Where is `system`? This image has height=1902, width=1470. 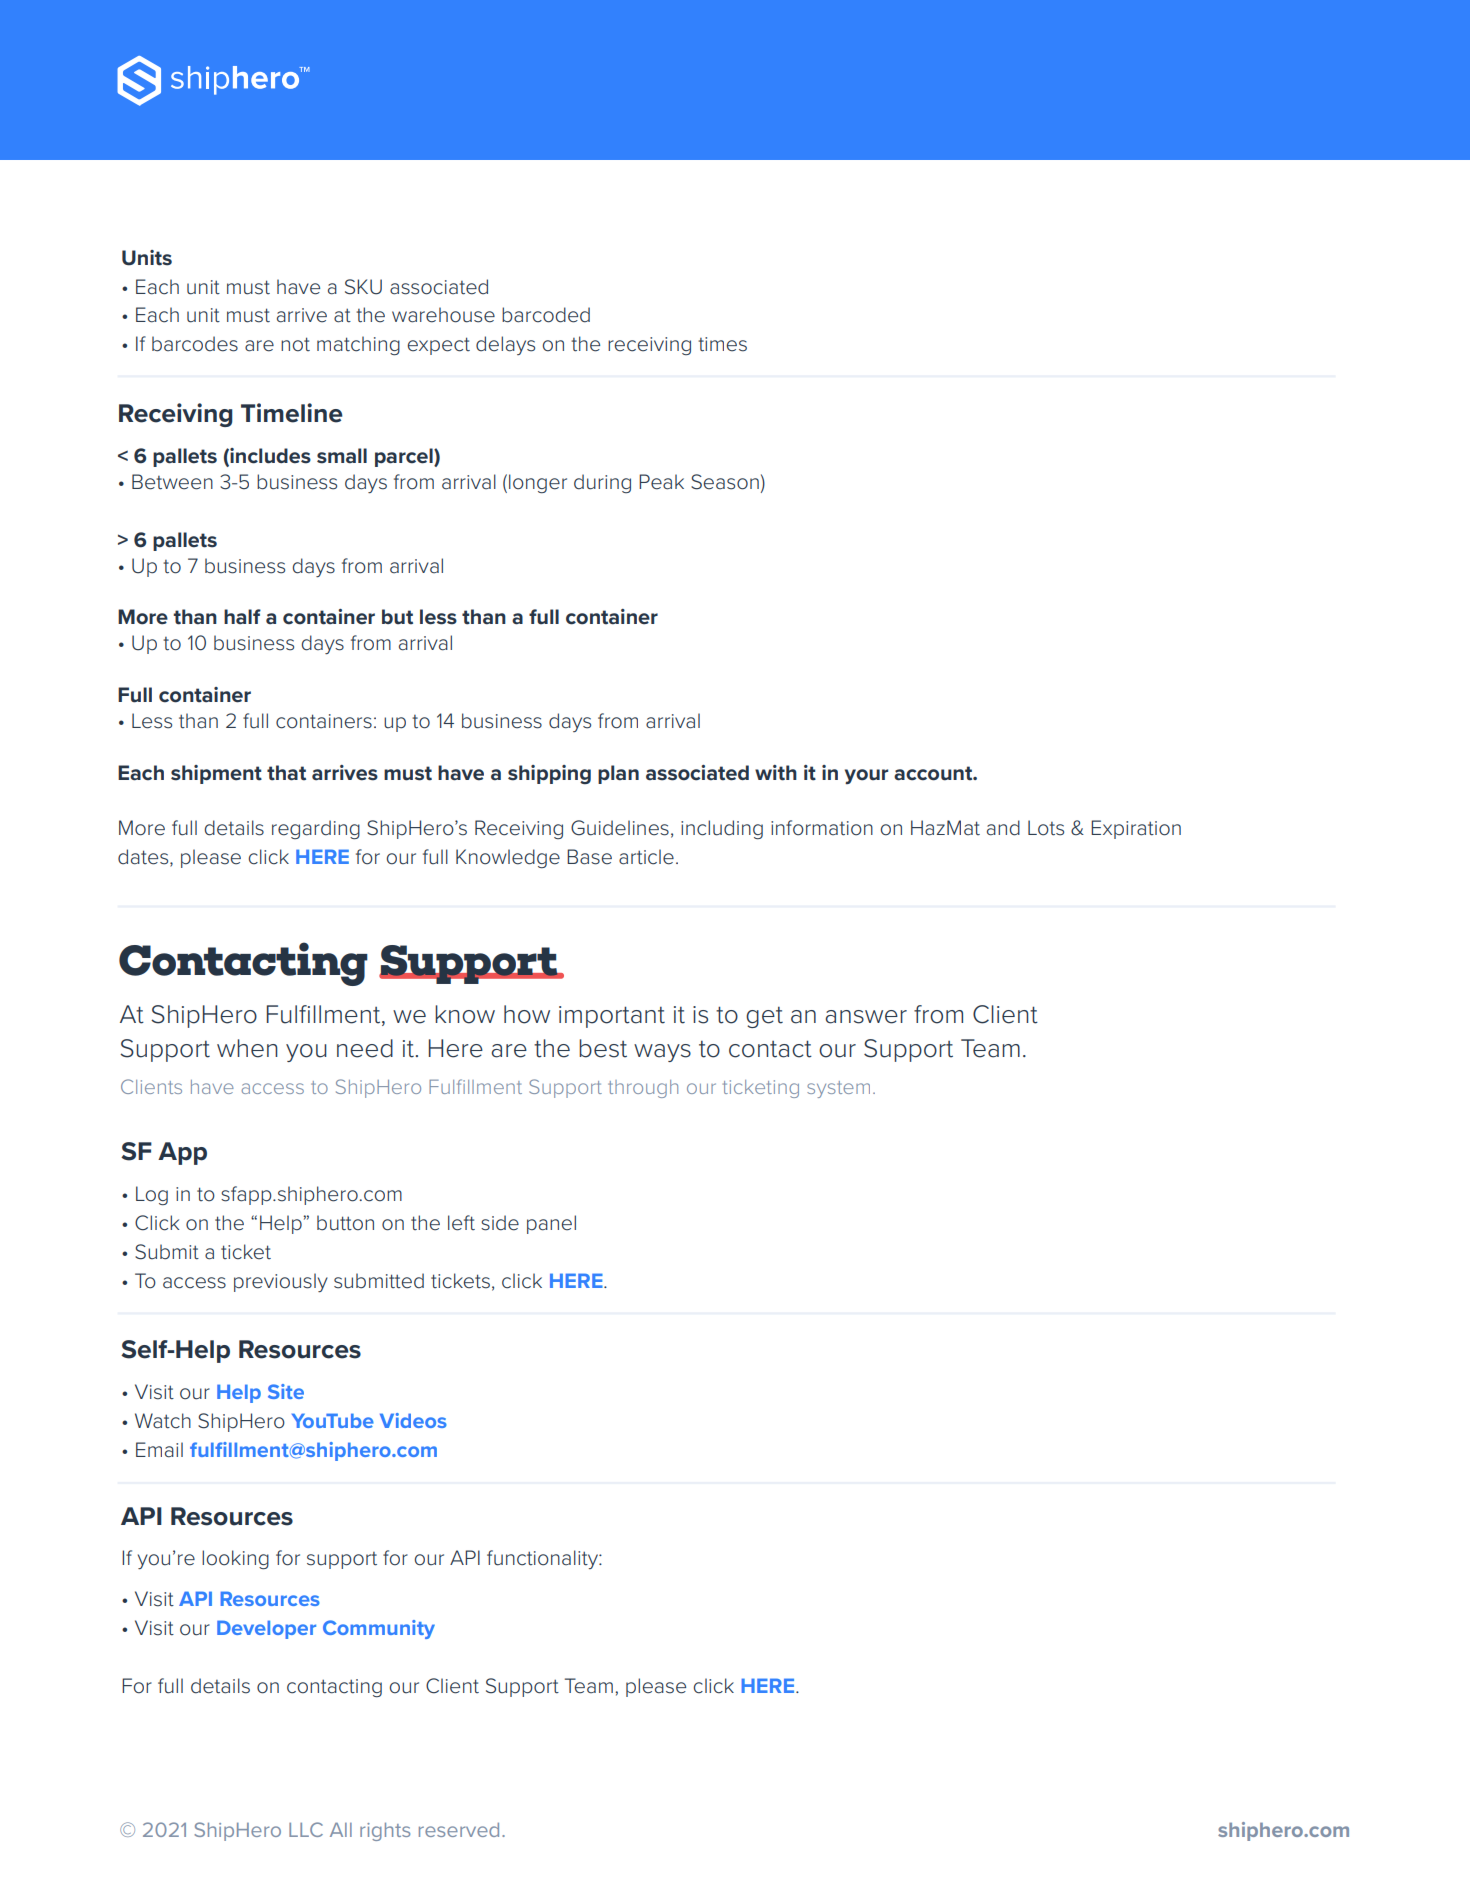
system is located at coordinates (838, 1089).
